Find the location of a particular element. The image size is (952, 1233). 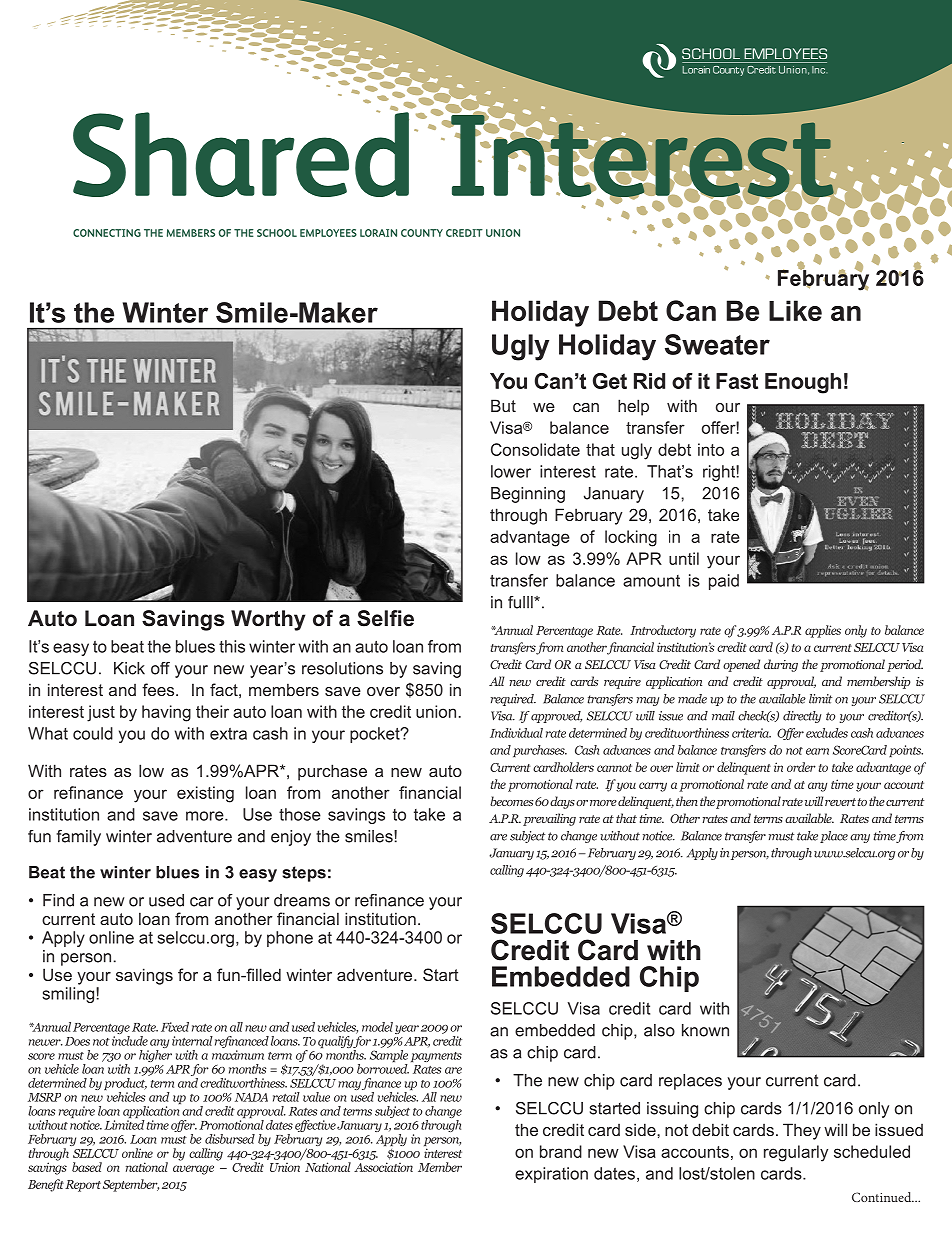

Get is located at coordinates (610, 381).
